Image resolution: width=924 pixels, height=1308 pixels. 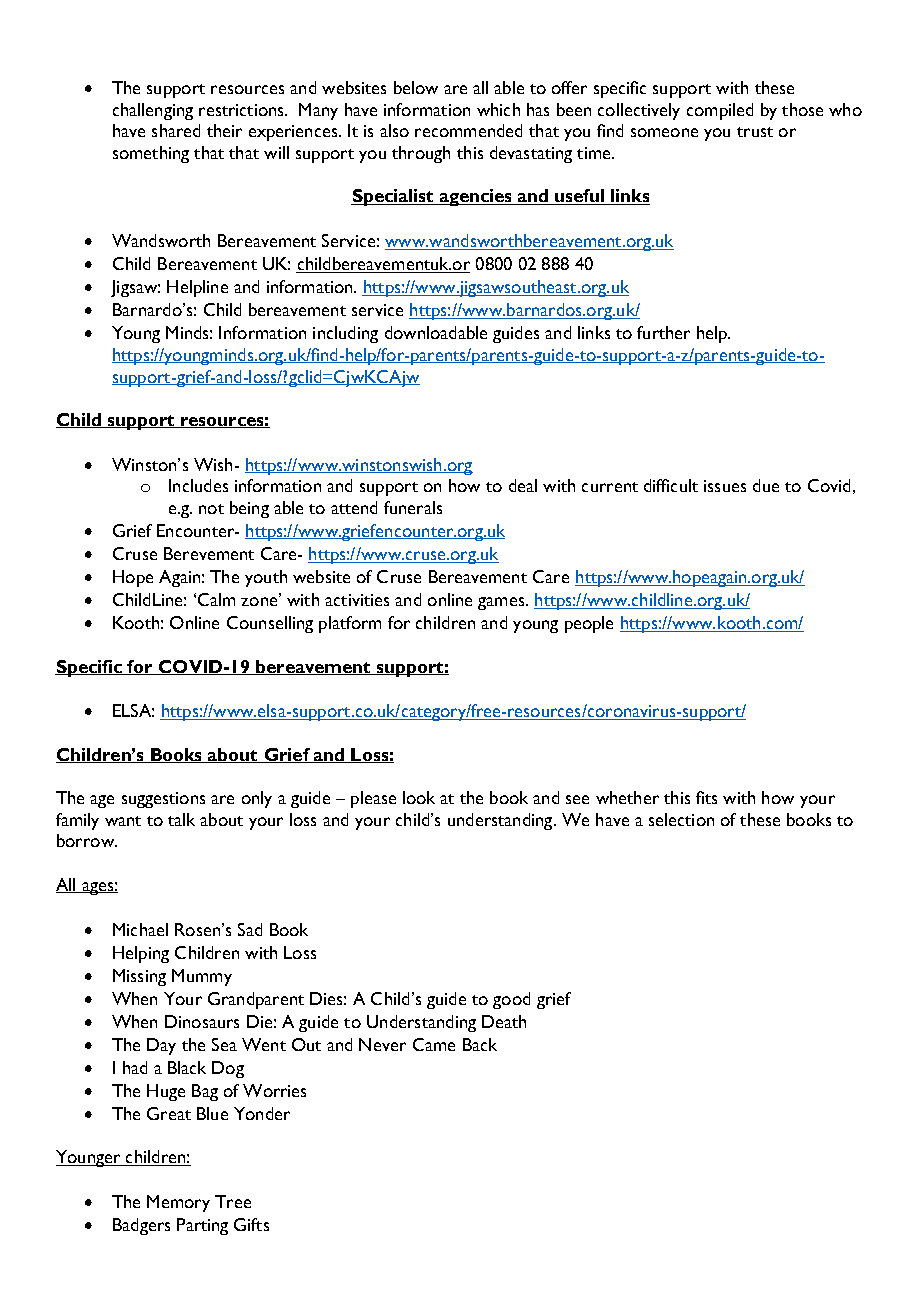 What do you see at coordinates (755, 132) in the screenshot?
I see `trust` at bounding box center [755, 132].
